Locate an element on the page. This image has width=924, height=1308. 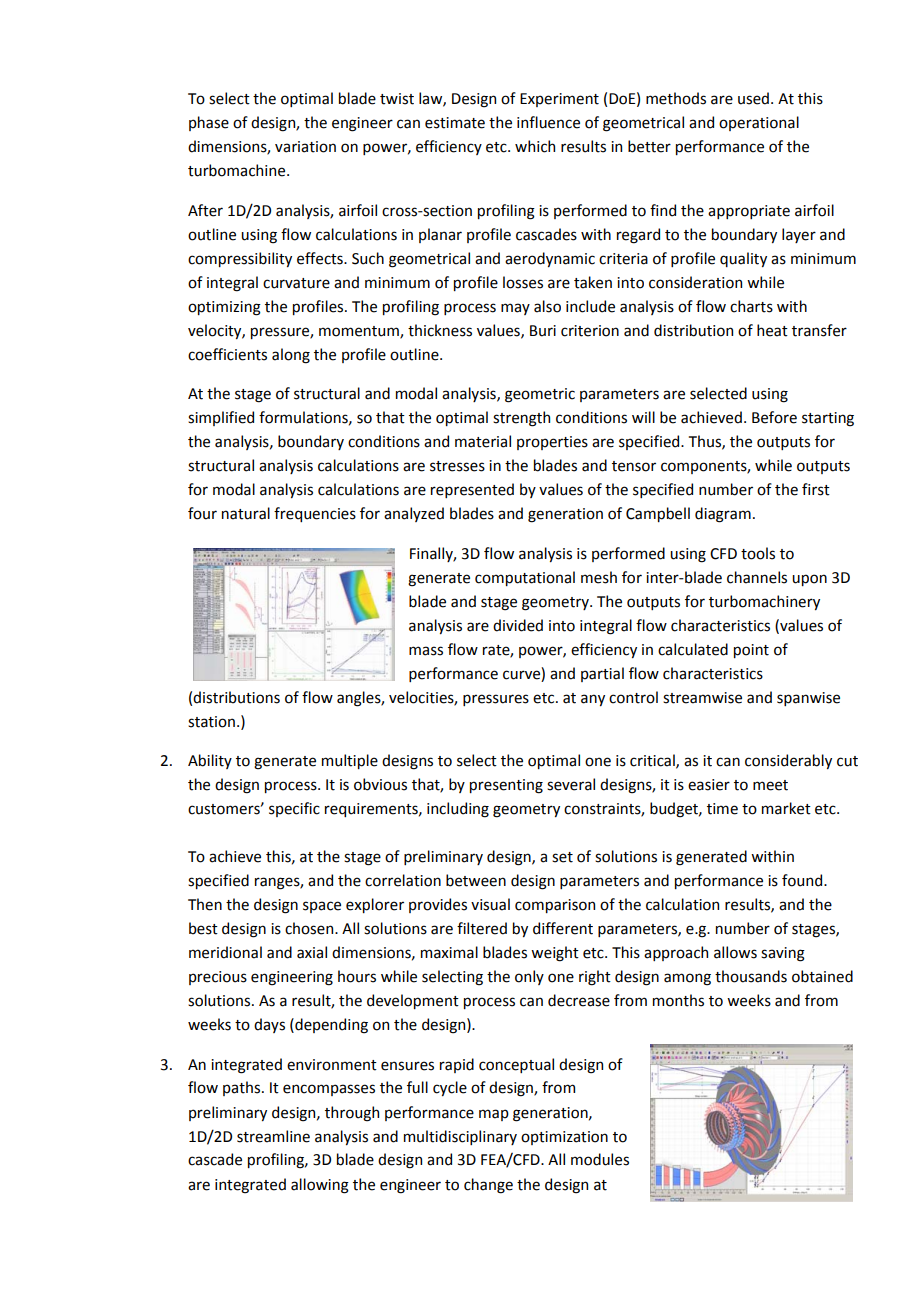
Before is located at coordinates (774, 417).
